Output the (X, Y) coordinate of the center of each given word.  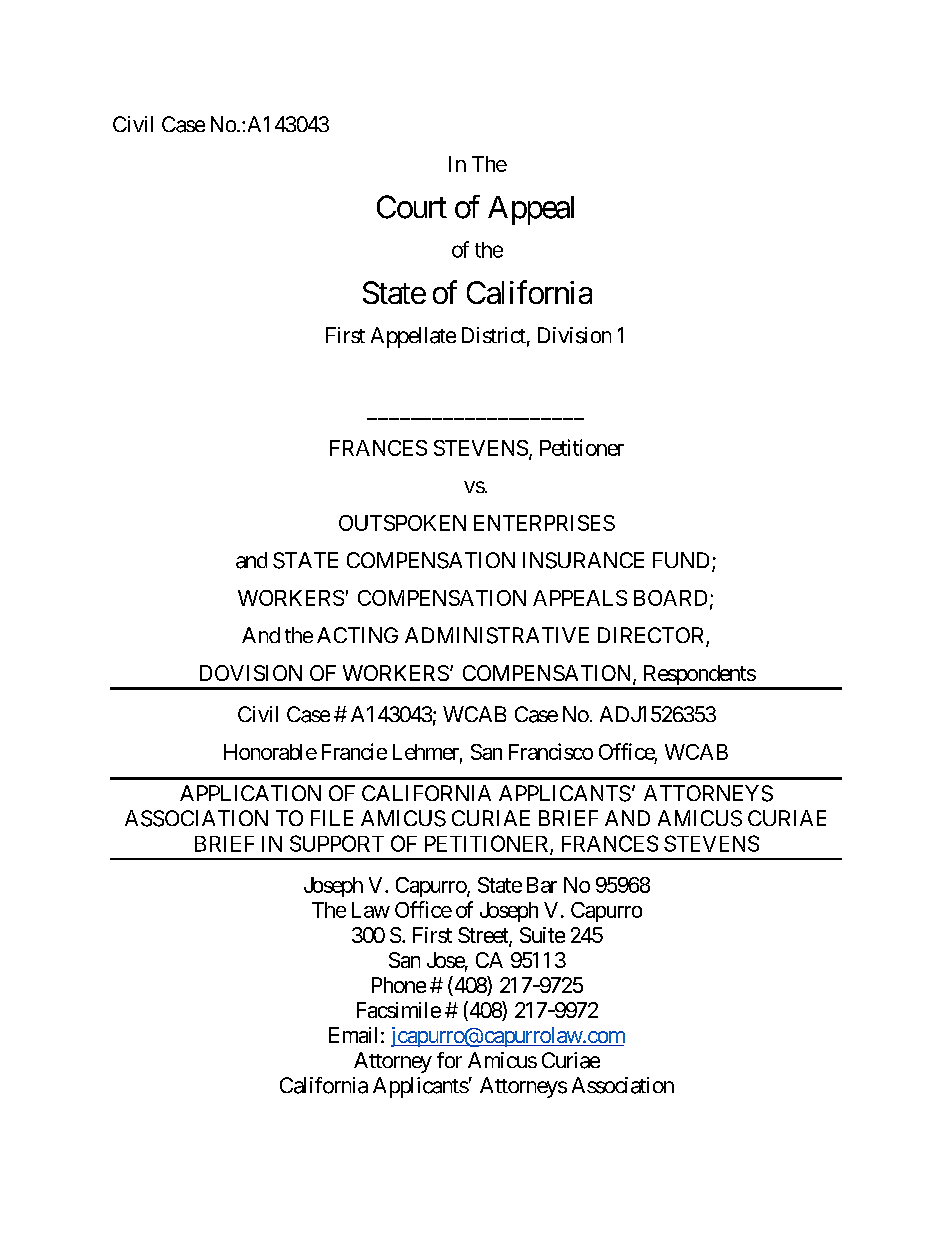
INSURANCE (583, 560)
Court (412, 207)
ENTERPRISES (544, 523)
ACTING (357, 635)
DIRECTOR (652, 636)
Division (574, 335)
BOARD (670, 598)
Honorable (270, 752)
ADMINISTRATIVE (497, 635)
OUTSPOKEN (402, 523)
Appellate (413, 337)
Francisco (551, 751)
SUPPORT (337, 843)
